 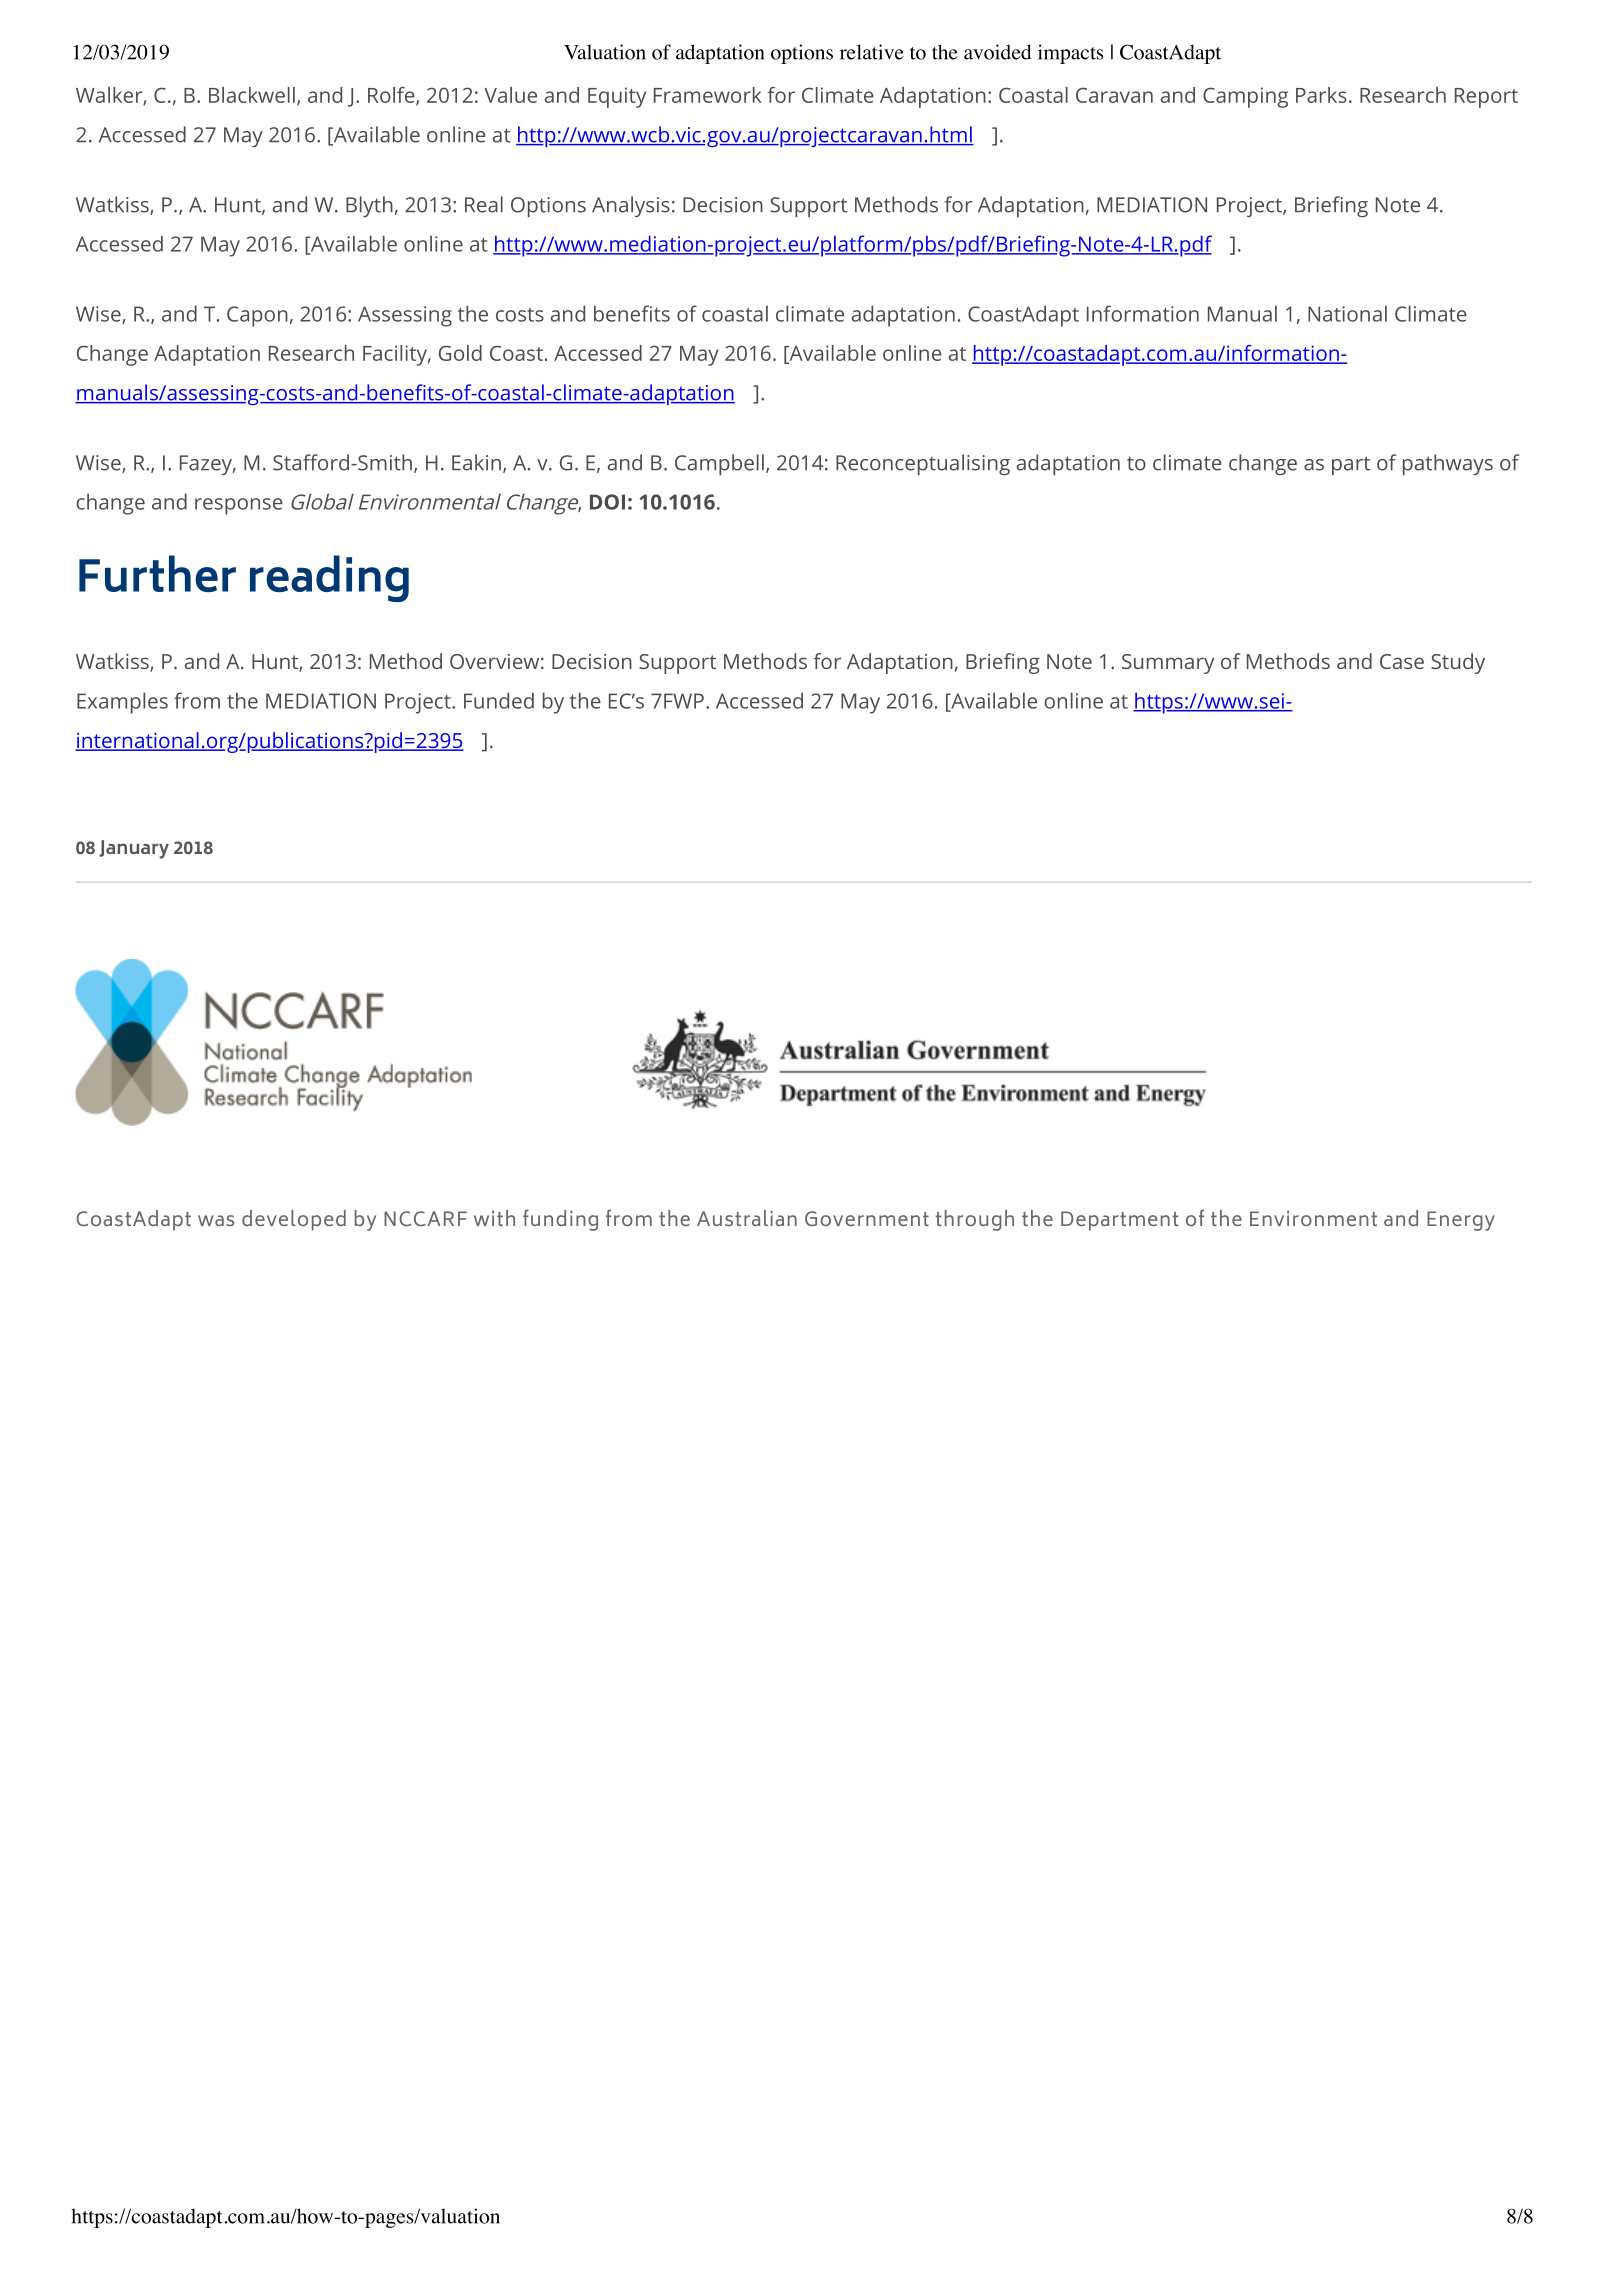 I want to click on Parks, so click(x=1321, y=95).
